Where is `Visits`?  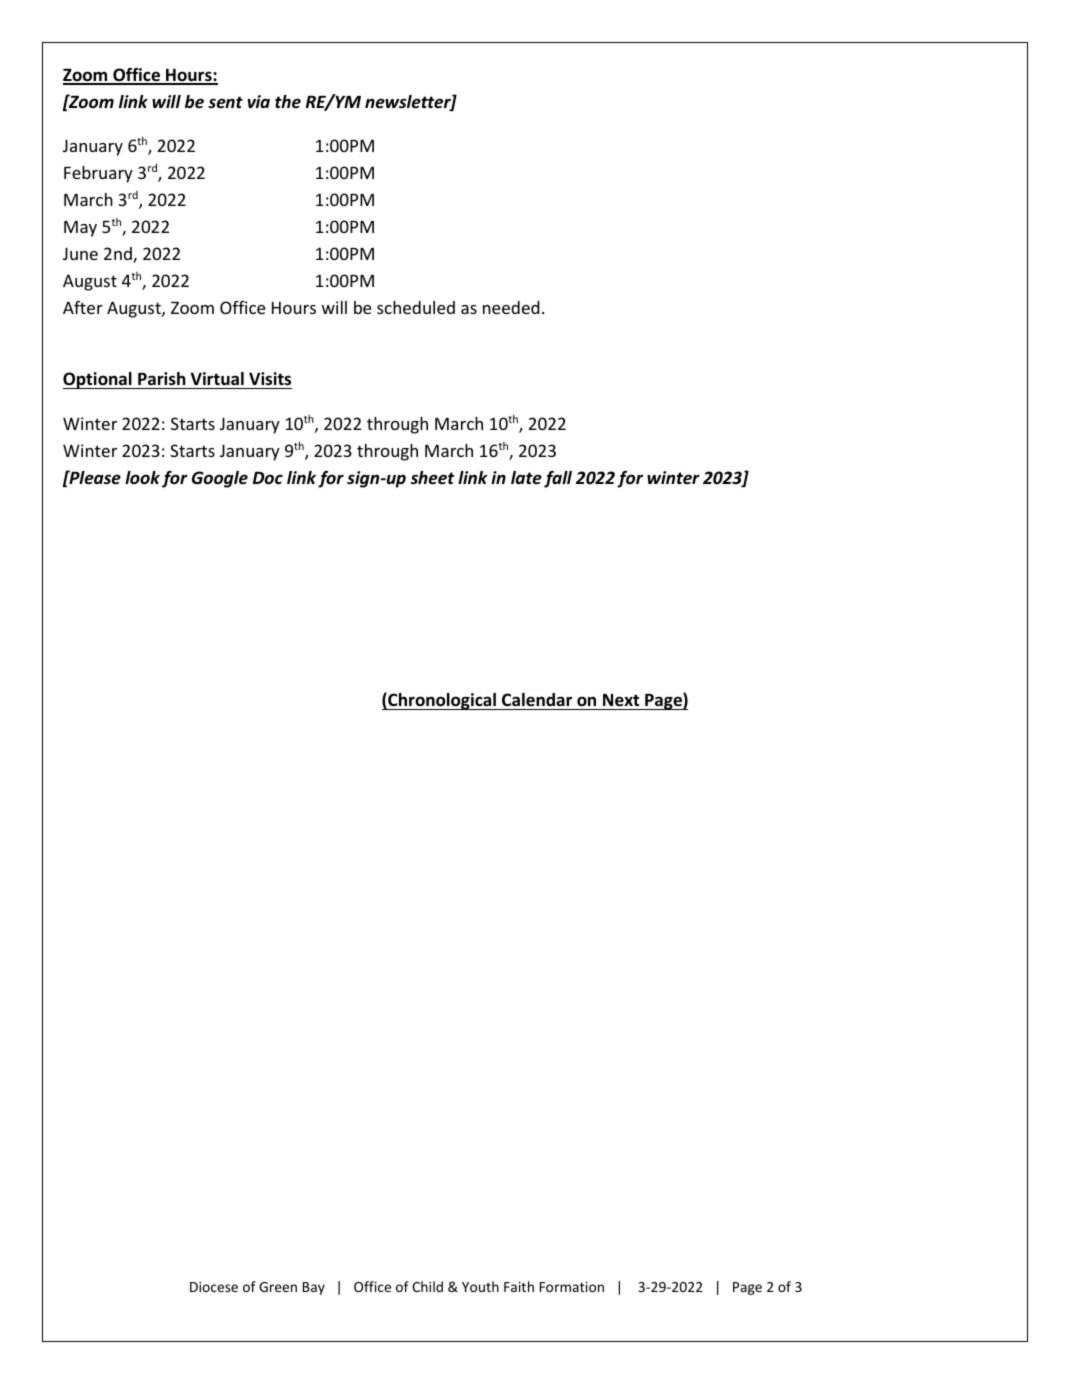
Visits is located at coordinates (269, 380).
